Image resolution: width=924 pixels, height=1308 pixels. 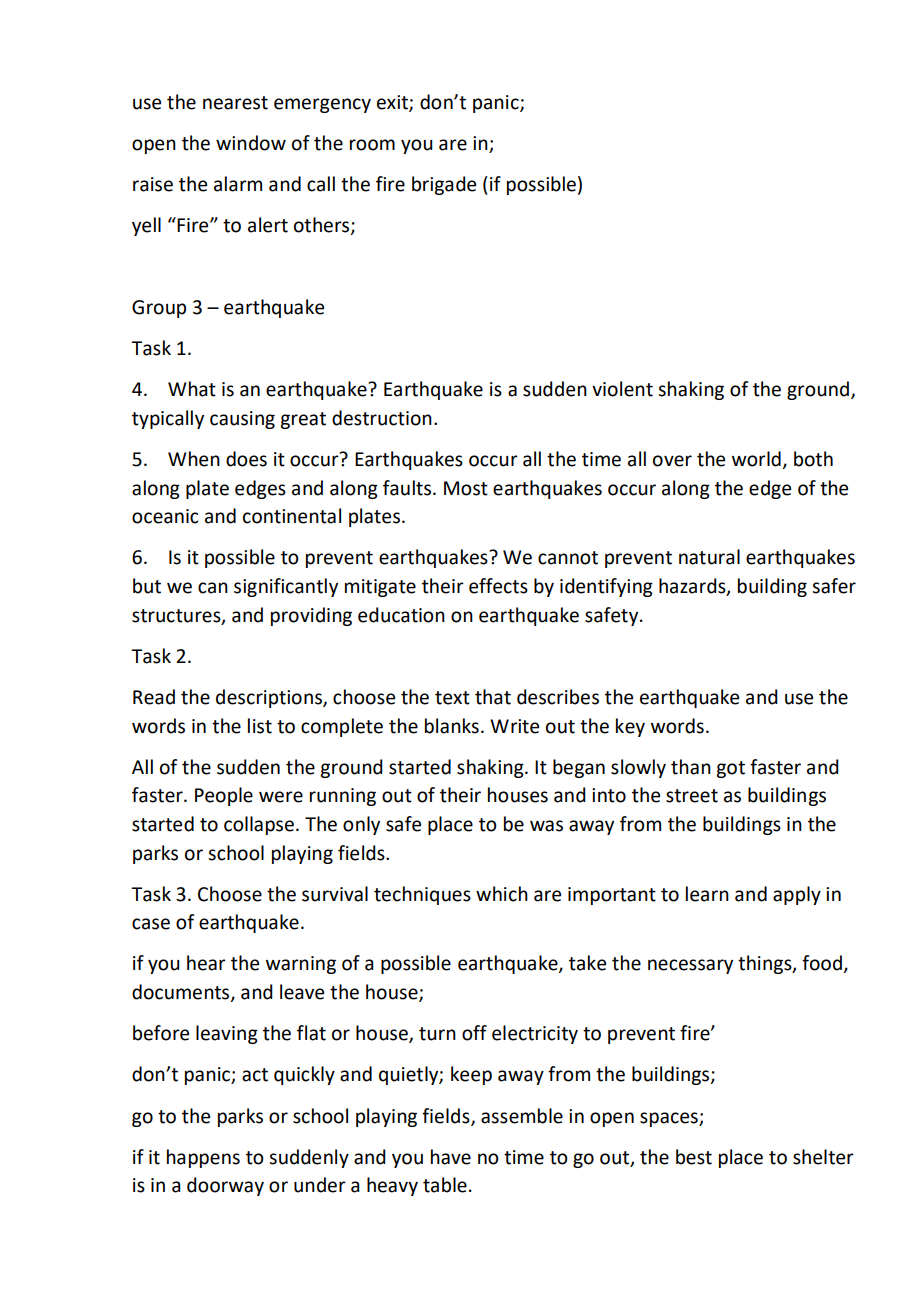 I want to click on descriptions, so click(x=270, y=698).
